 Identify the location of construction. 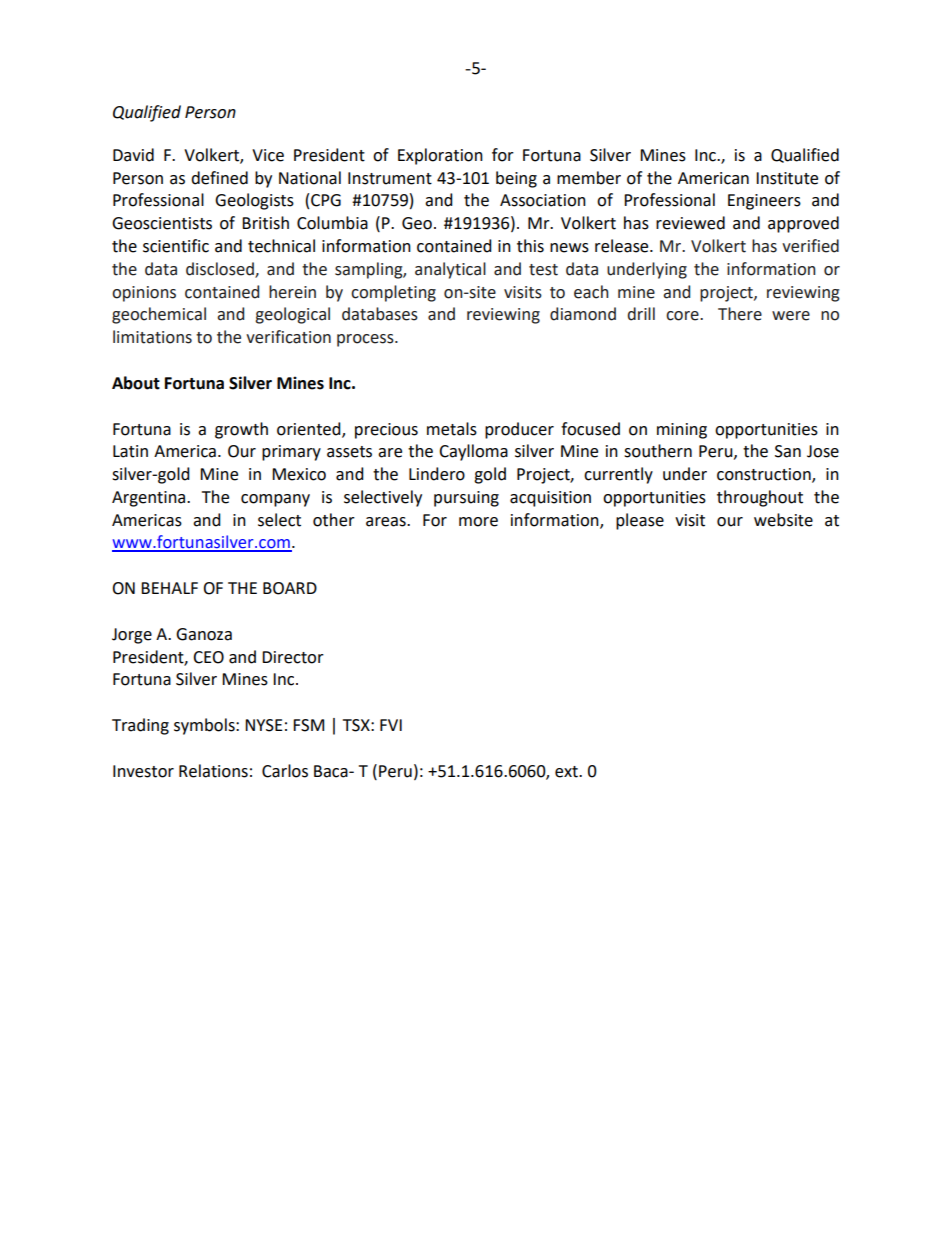
(765, 475).
